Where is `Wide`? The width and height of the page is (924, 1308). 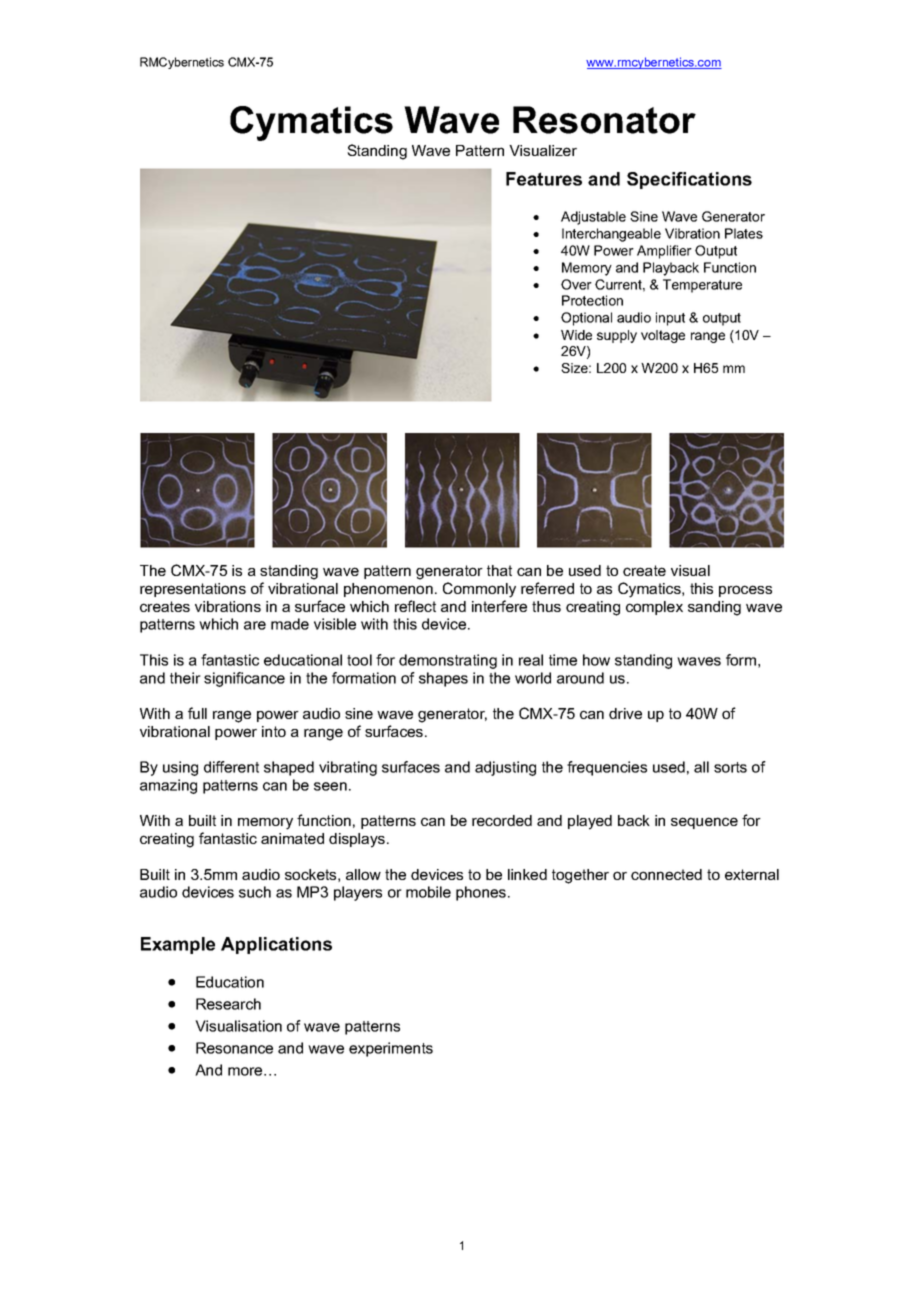
Wide is located at coordinates (576, 335).
